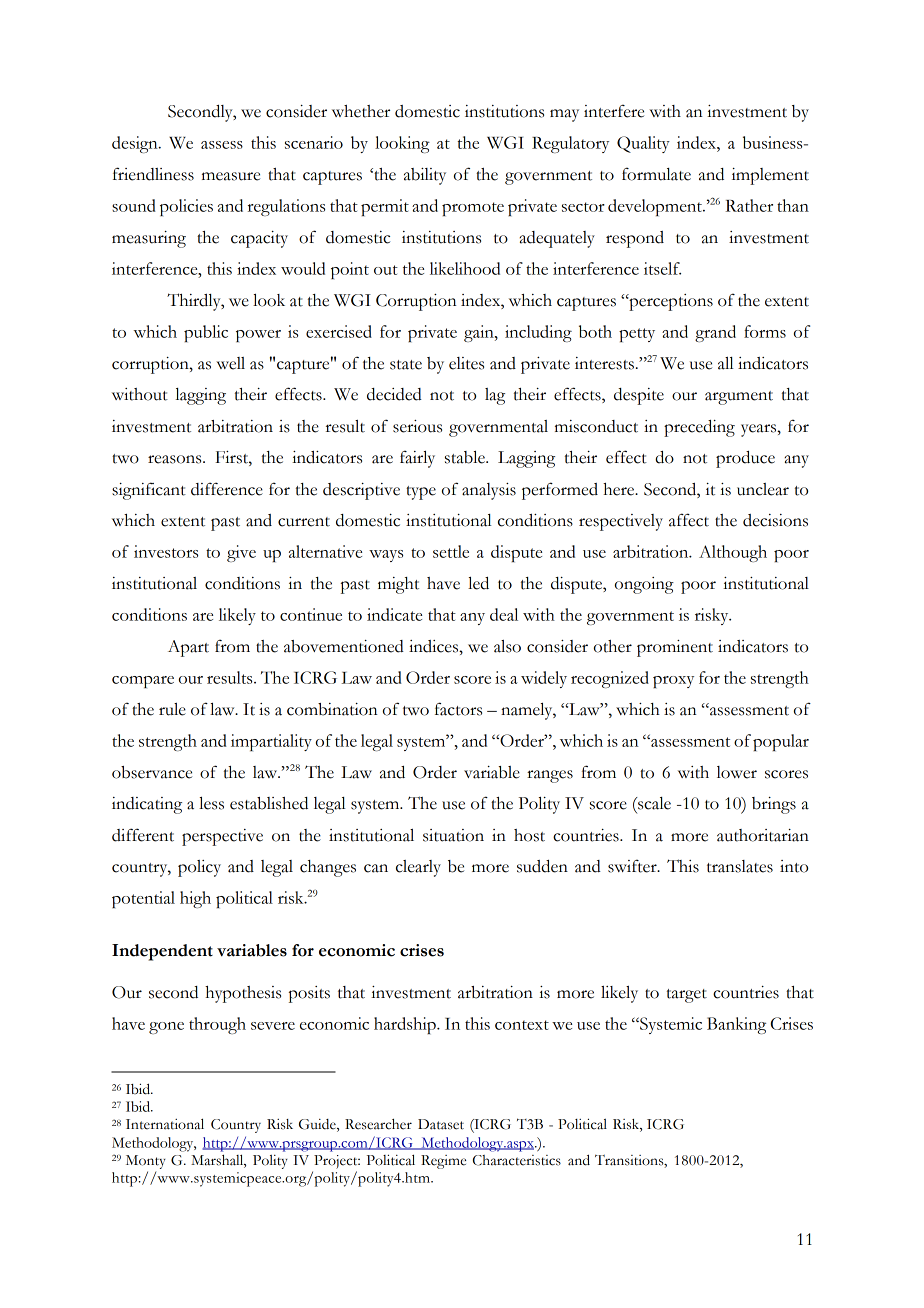 The width and height of the page is (924, 1308). I want to click on International, so click(165, 1124).
